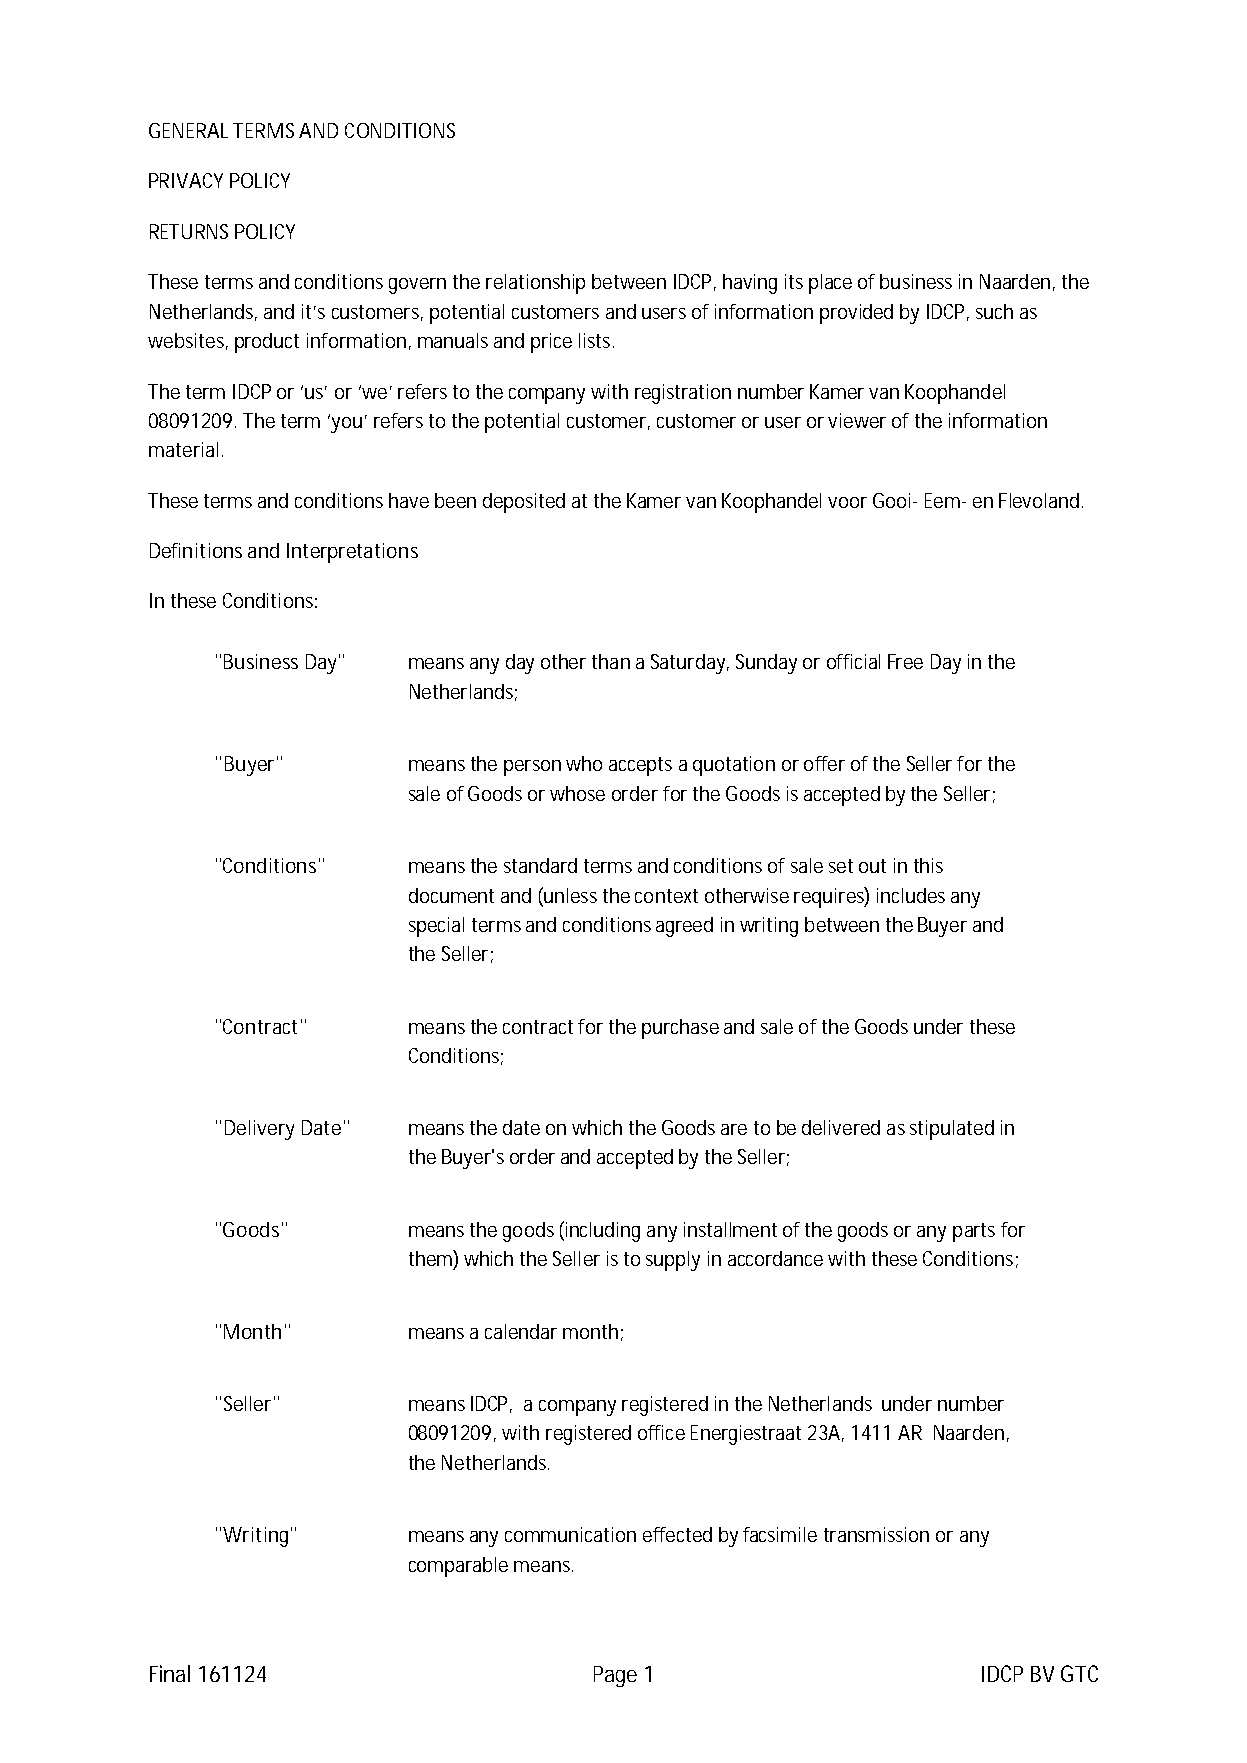  I want to click on place, so click(830, 284).
